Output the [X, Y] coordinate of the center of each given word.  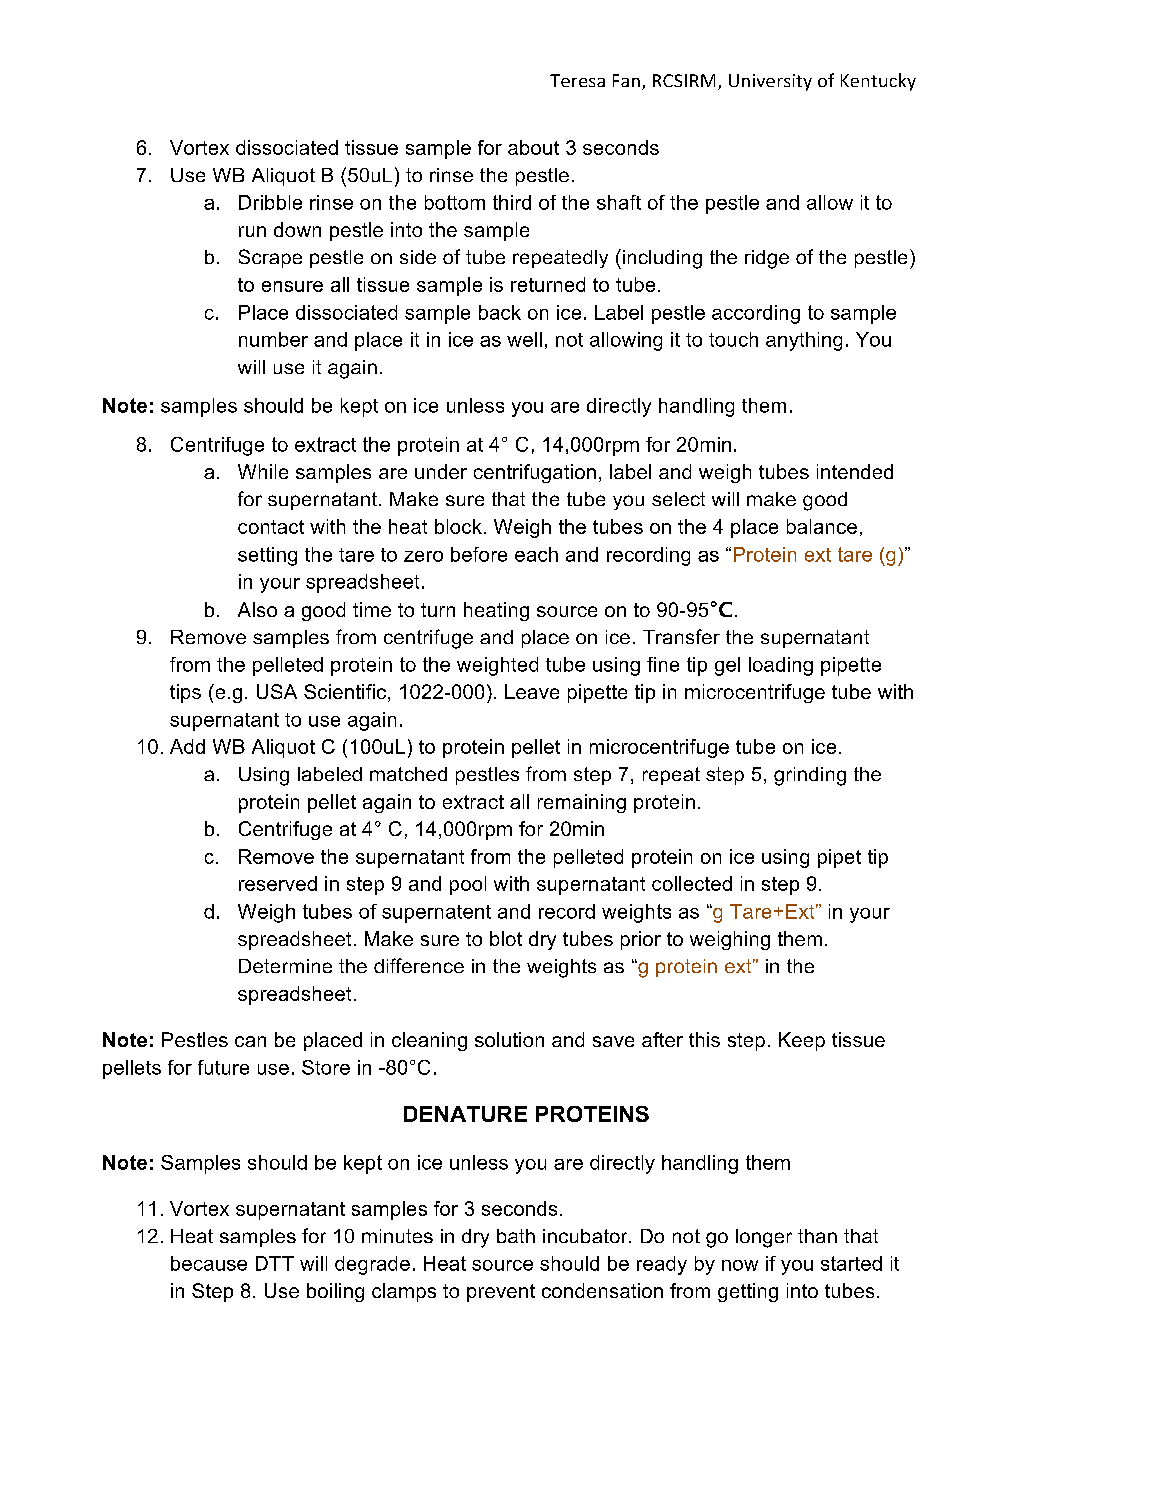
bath [516, 1236]
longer [764, 1238]
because [209, 1263]
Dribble [270, 202]
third [512, 202]
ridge [767, 259]
